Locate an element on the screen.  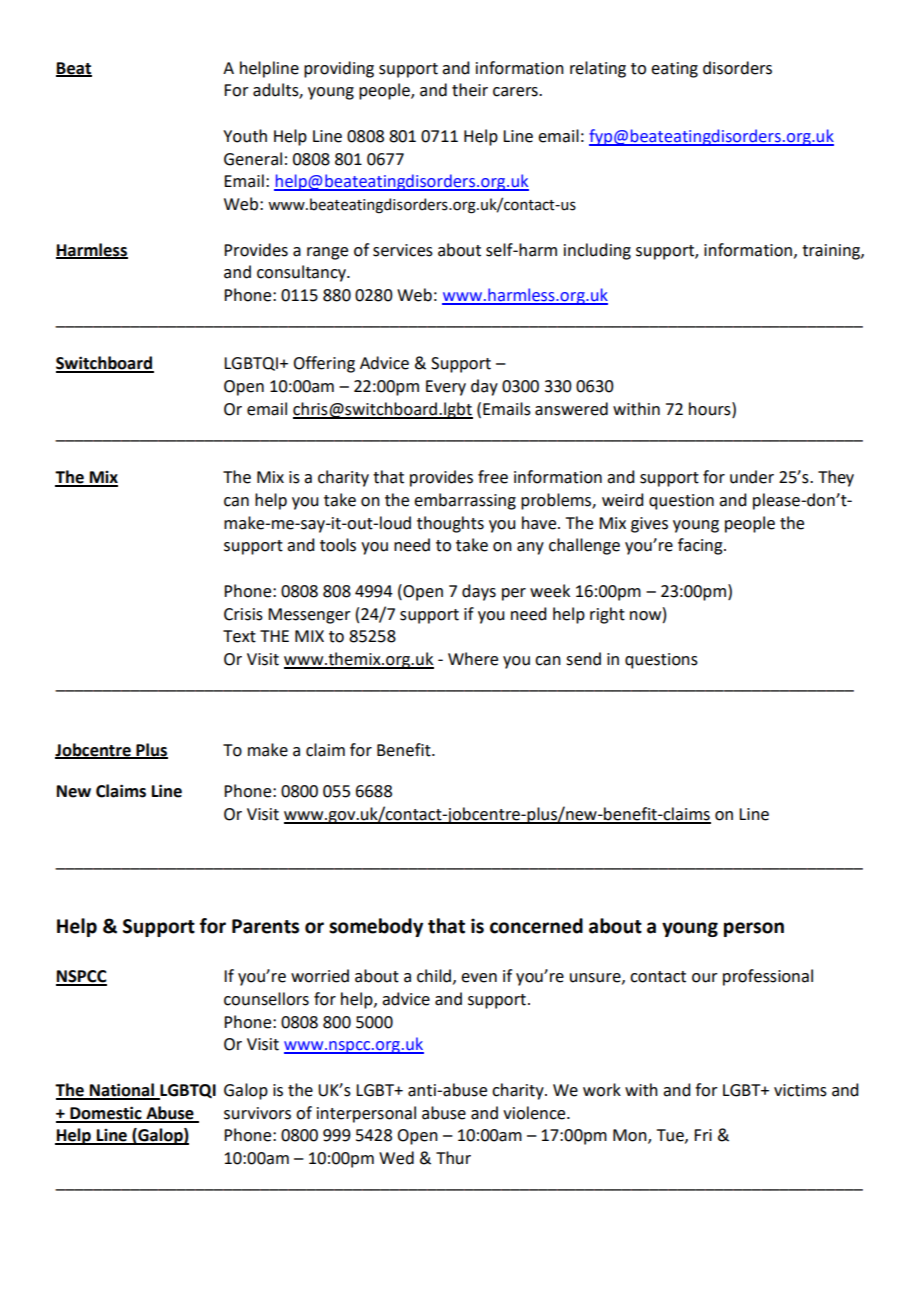
week is located at coordinates (550, 591).
